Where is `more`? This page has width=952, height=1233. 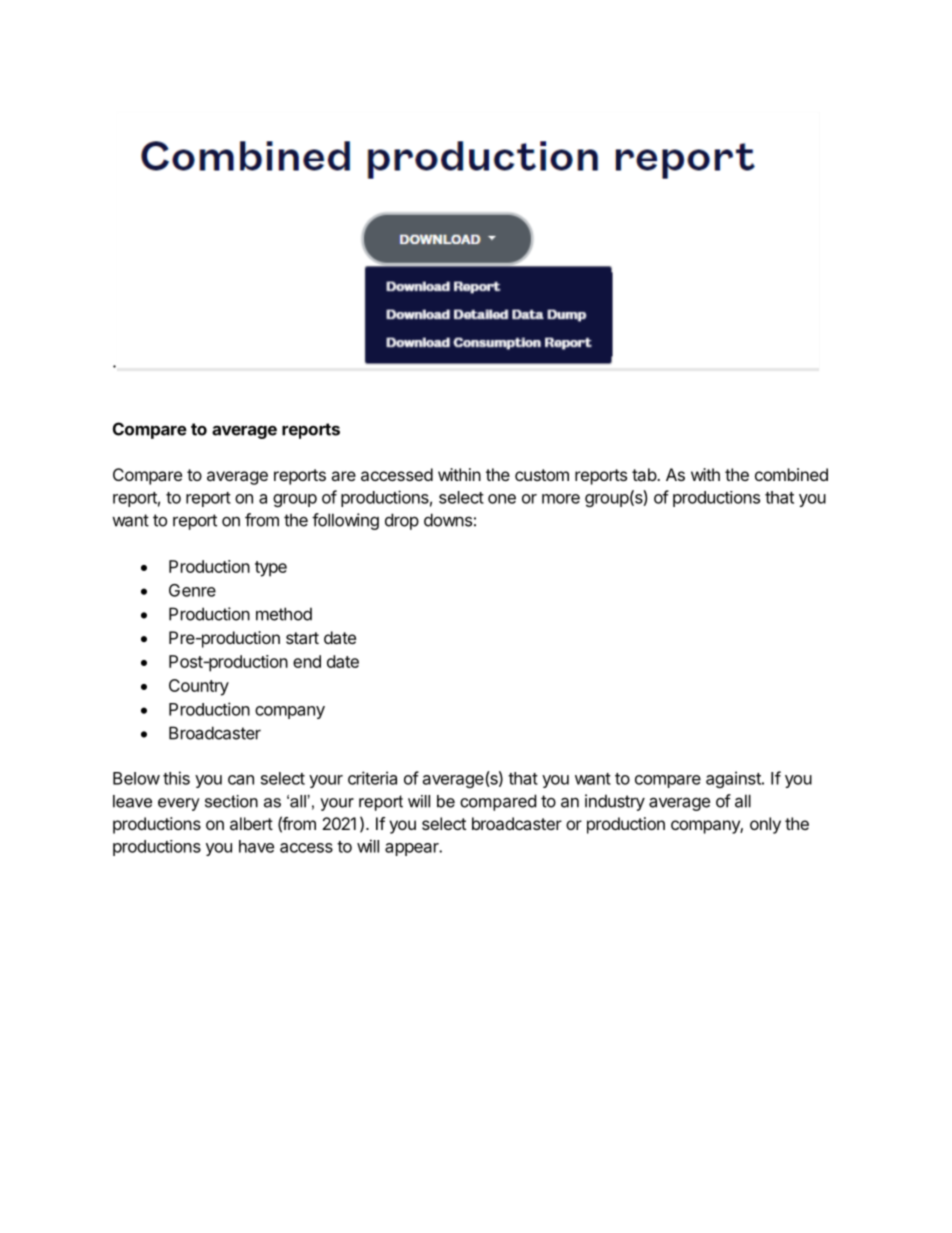
more is located at coordinates (561, 499).
